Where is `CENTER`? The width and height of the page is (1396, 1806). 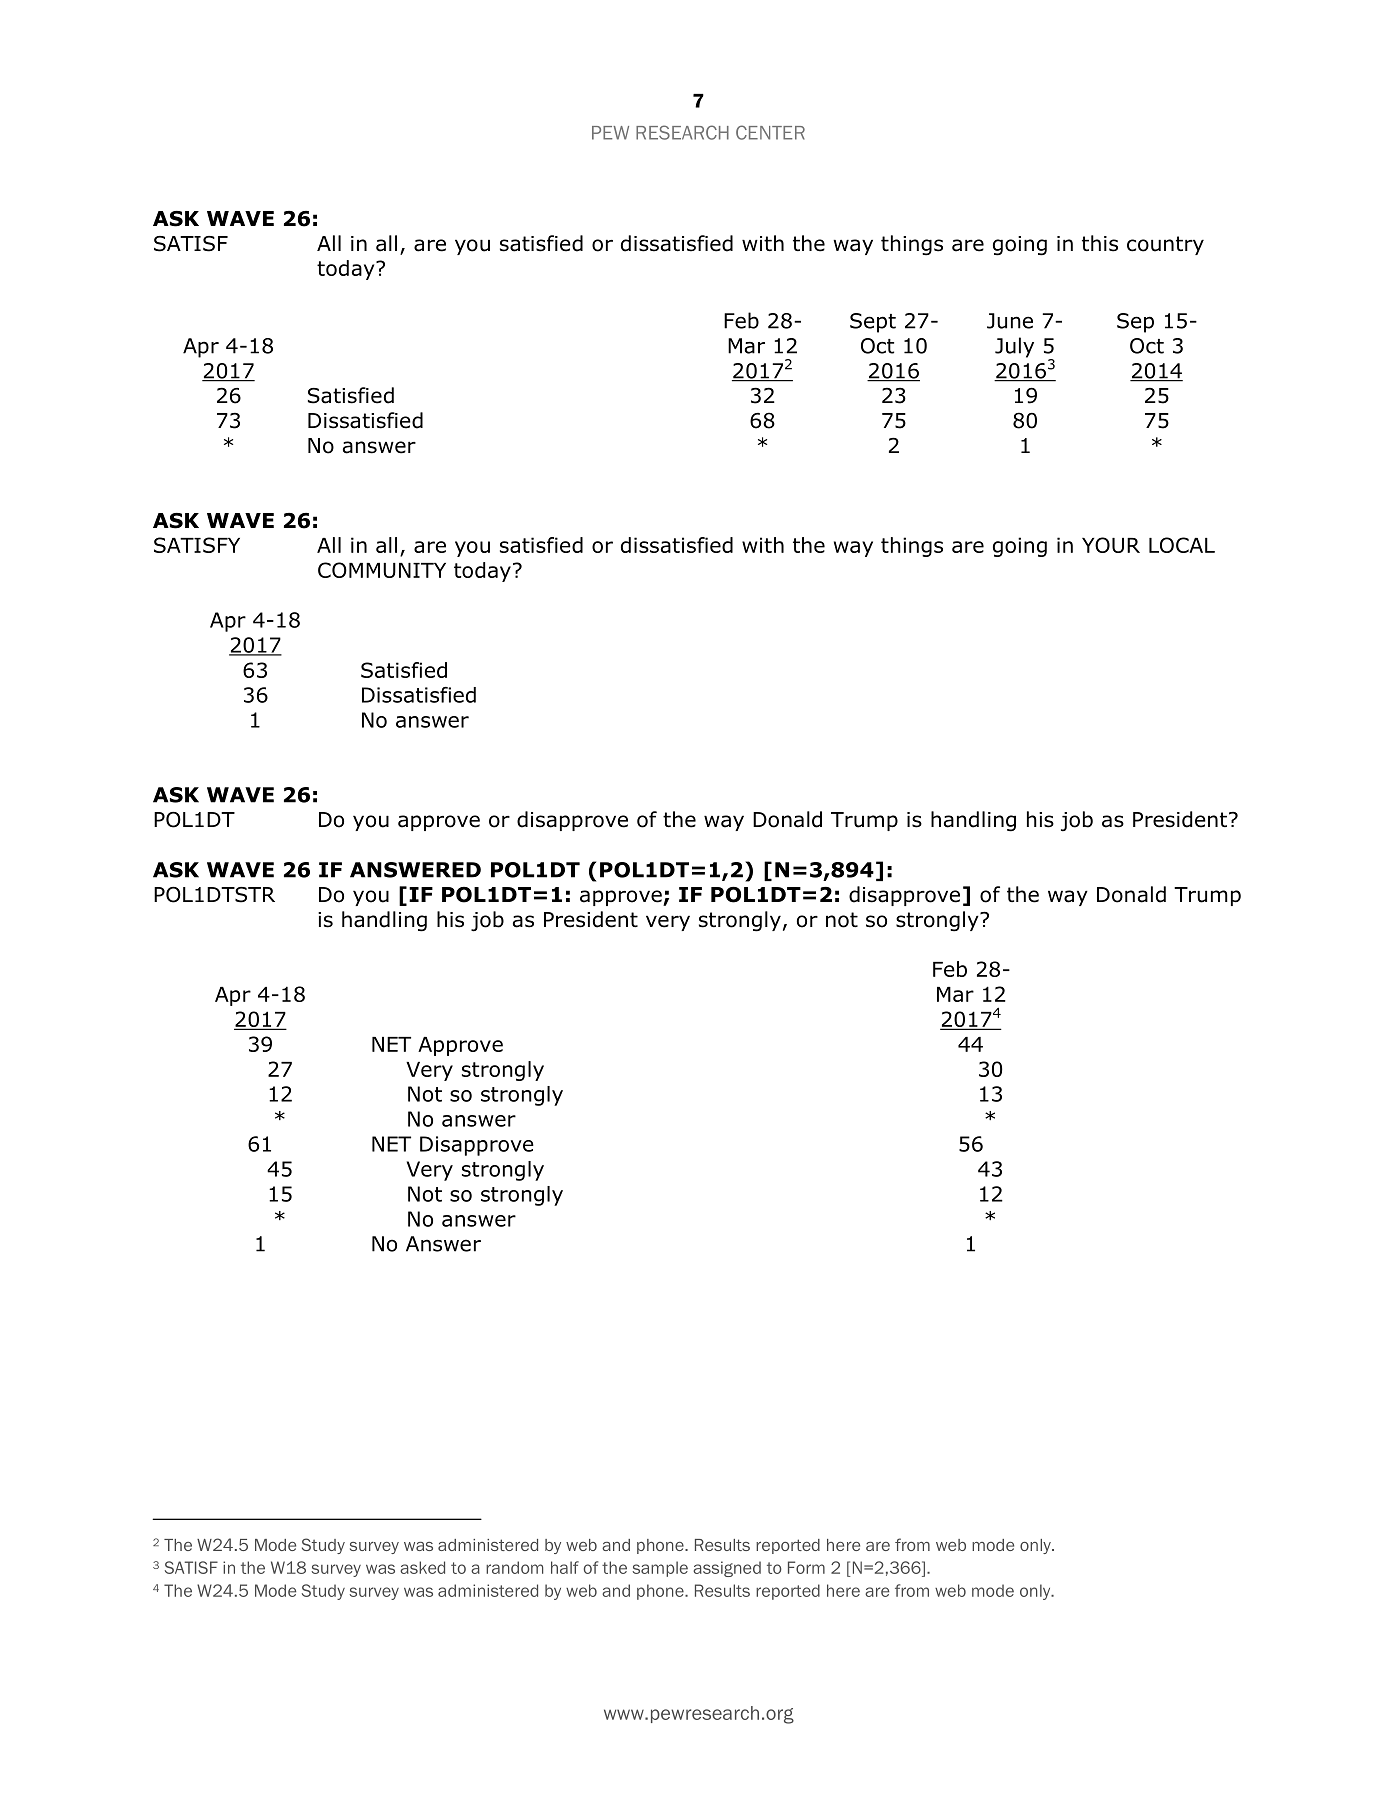 CENTER is located at coordinates (770, 132).
